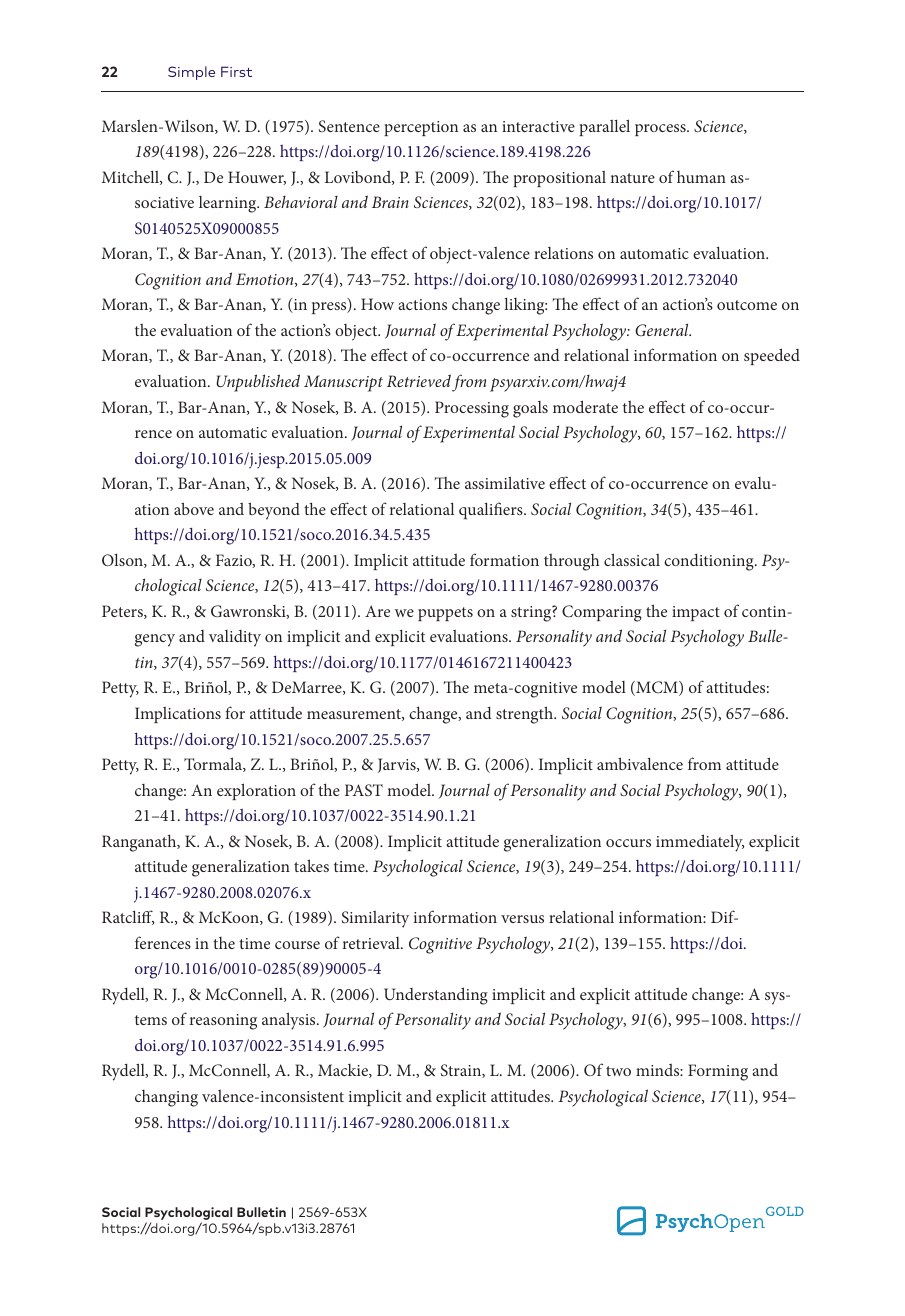 This image has width=905, height=1316. What do you see at coordinates (235, 638) in the image?
I see `validity` at bounding box center [235, 638].
